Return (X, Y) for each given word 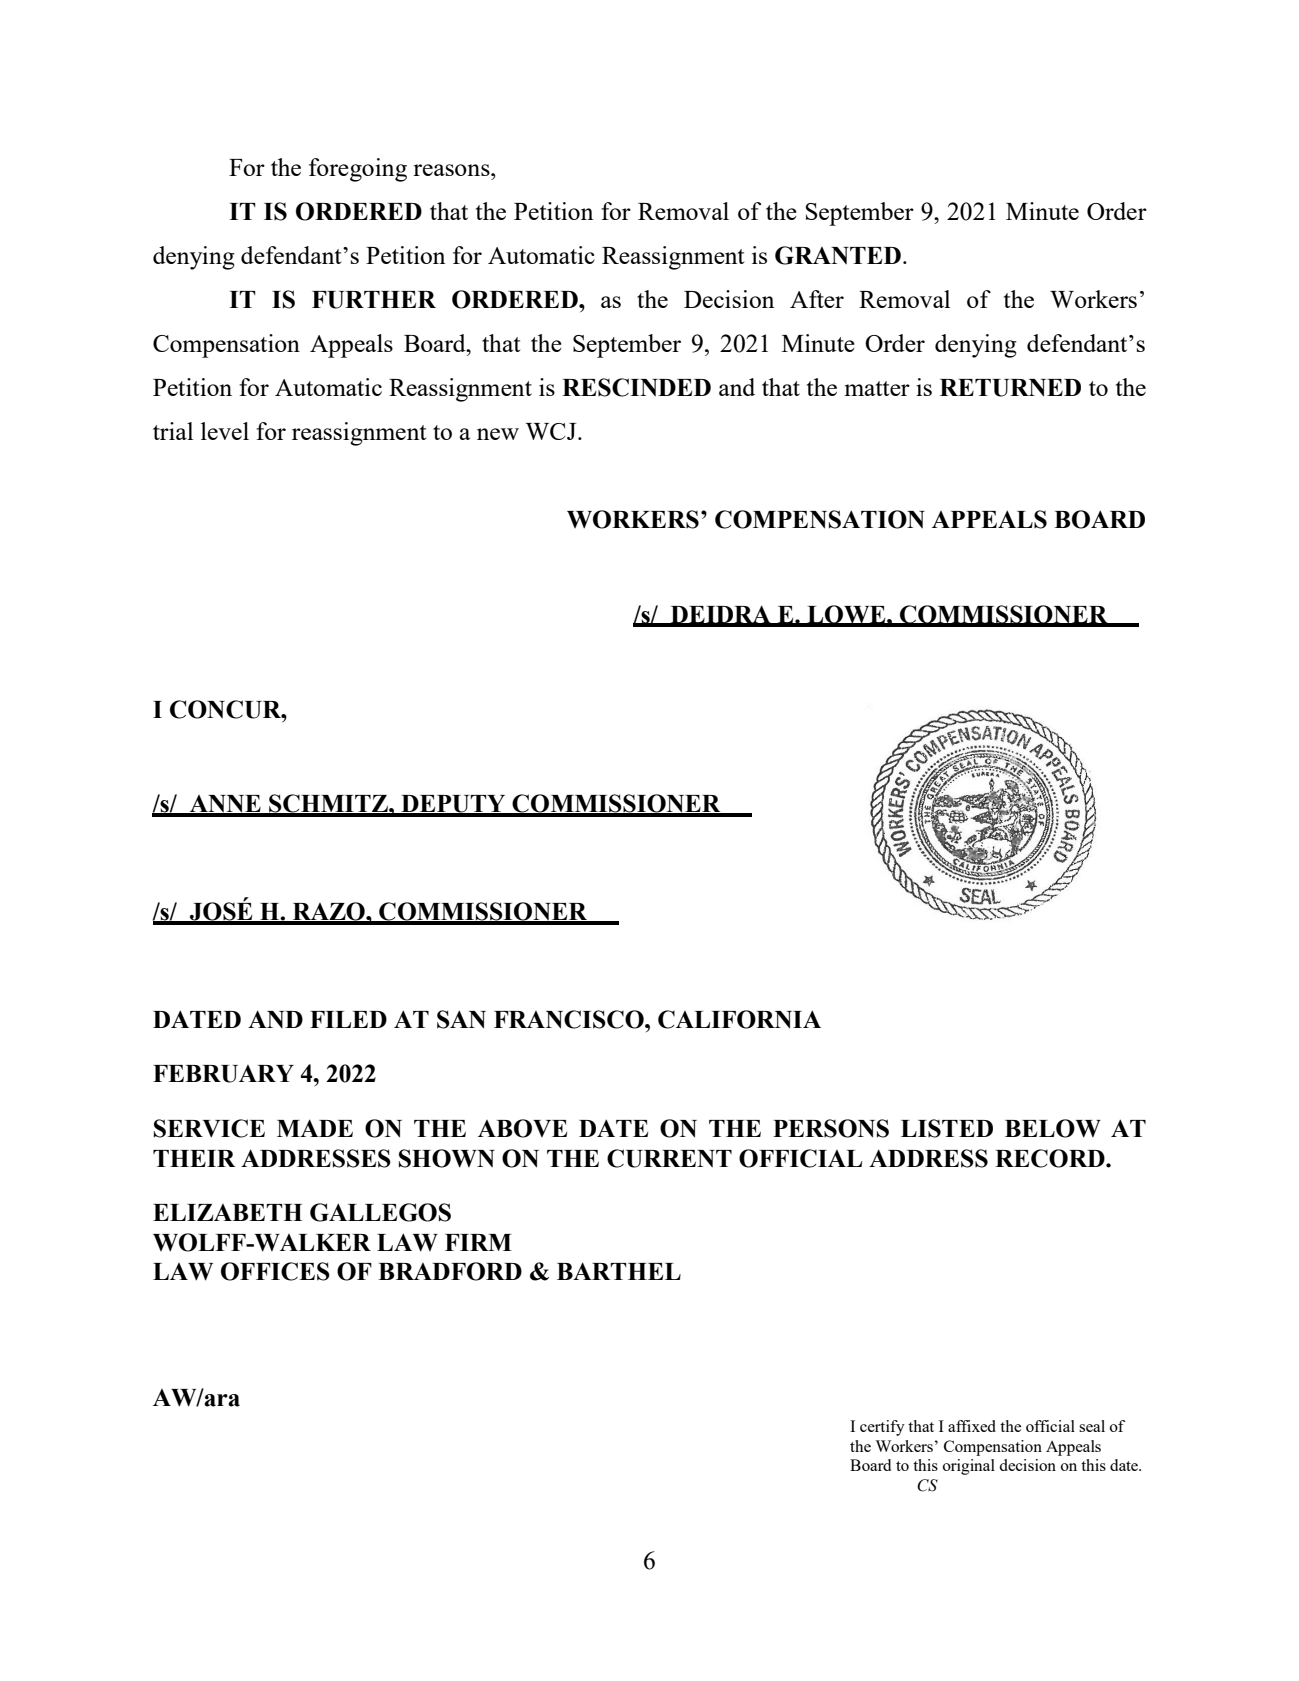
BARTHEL (619, 1271)
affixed (972, 1426)
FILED (348, 1019)
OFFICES (275, 1271)
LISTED (947, 1128)
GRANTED (838, 255)
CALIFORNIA (739, 1019)
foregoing (358, 170)
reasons (452, 170)
